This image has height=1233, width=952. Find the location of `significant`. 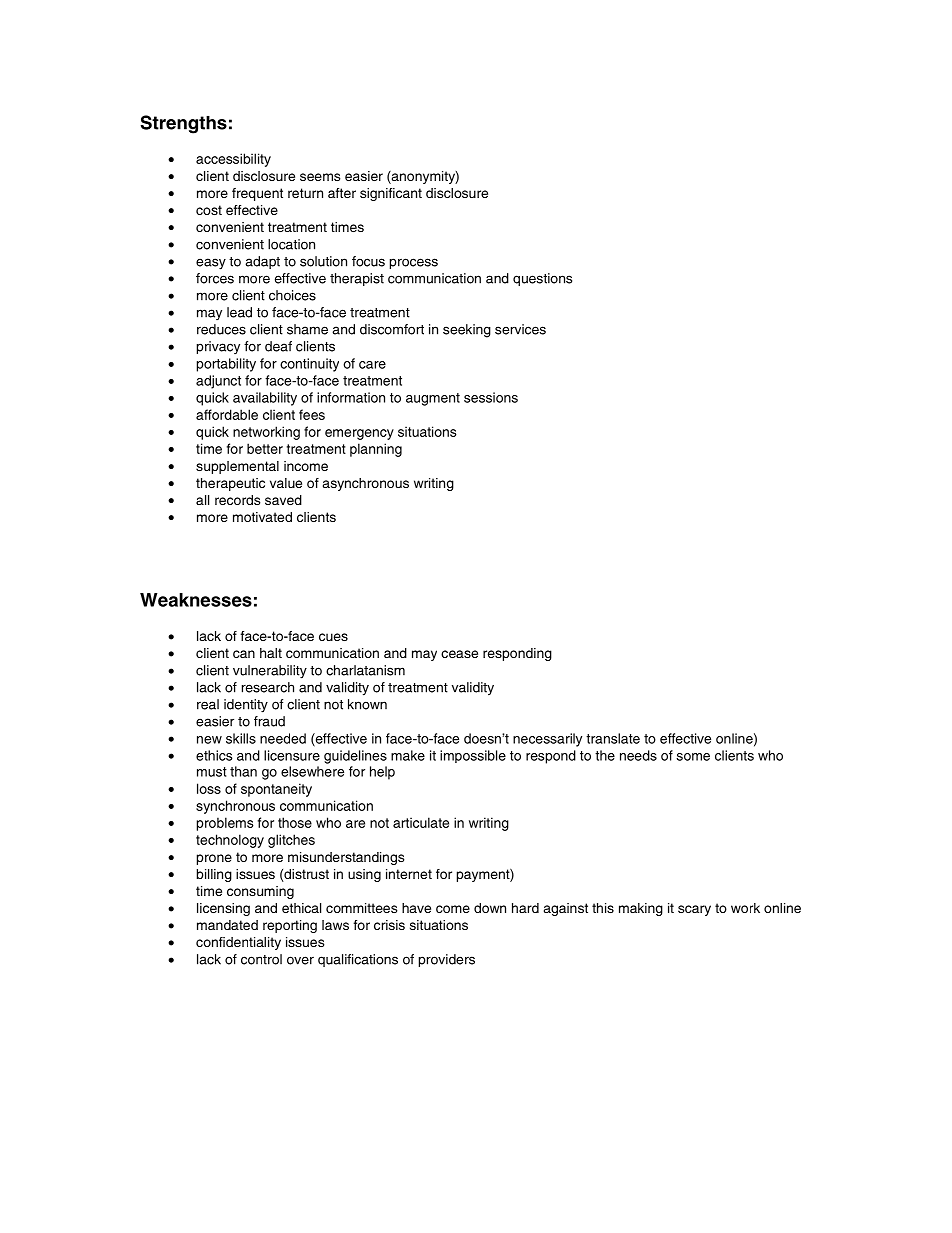

significant is located at coordinates (391, 194).
